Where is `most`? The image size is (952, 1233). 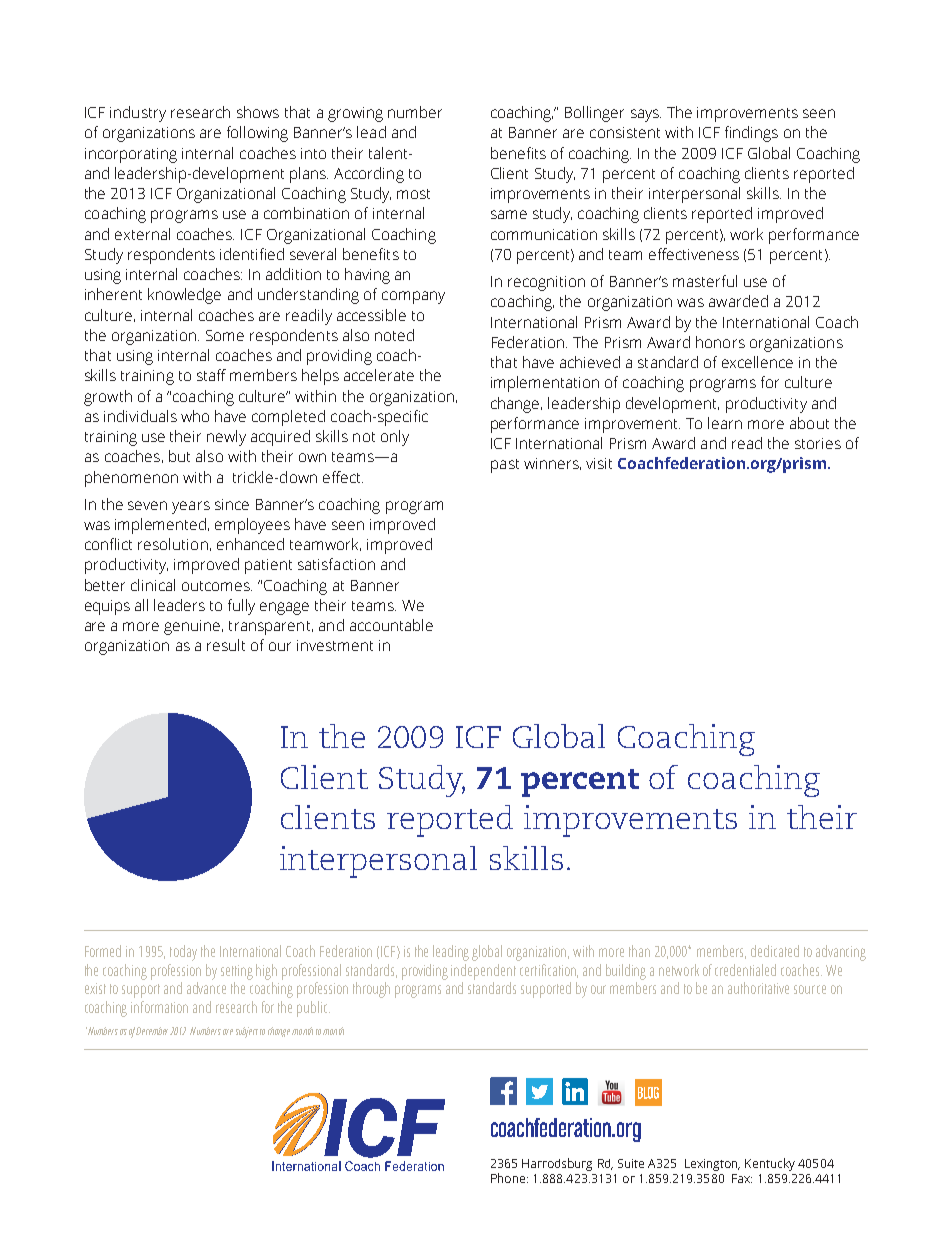
most is located at coordinates (413, 194).
